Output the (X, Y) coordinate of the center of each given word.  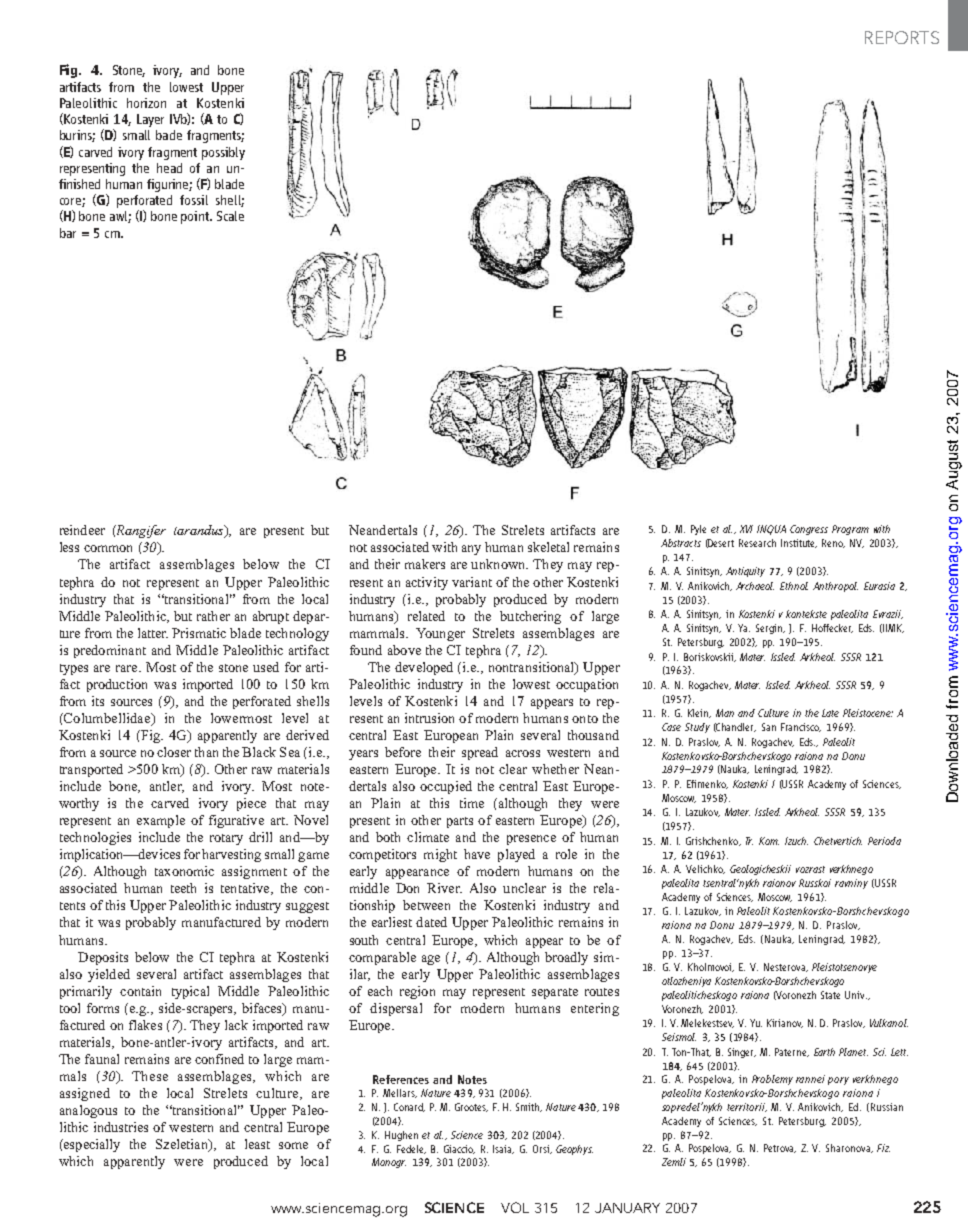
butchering (530, 617)
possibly (223, 153)
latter (153, 633)
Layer (150, 120)
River (444, 888)
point (196, 217)
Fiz (883, 1148)
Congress (809, 530)
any (471, 550)
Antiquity (745, 572)
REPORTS (902, 37)
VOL (515, 1207)
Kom (769, 841)
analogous (88, 1111)
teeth (183, 888)
